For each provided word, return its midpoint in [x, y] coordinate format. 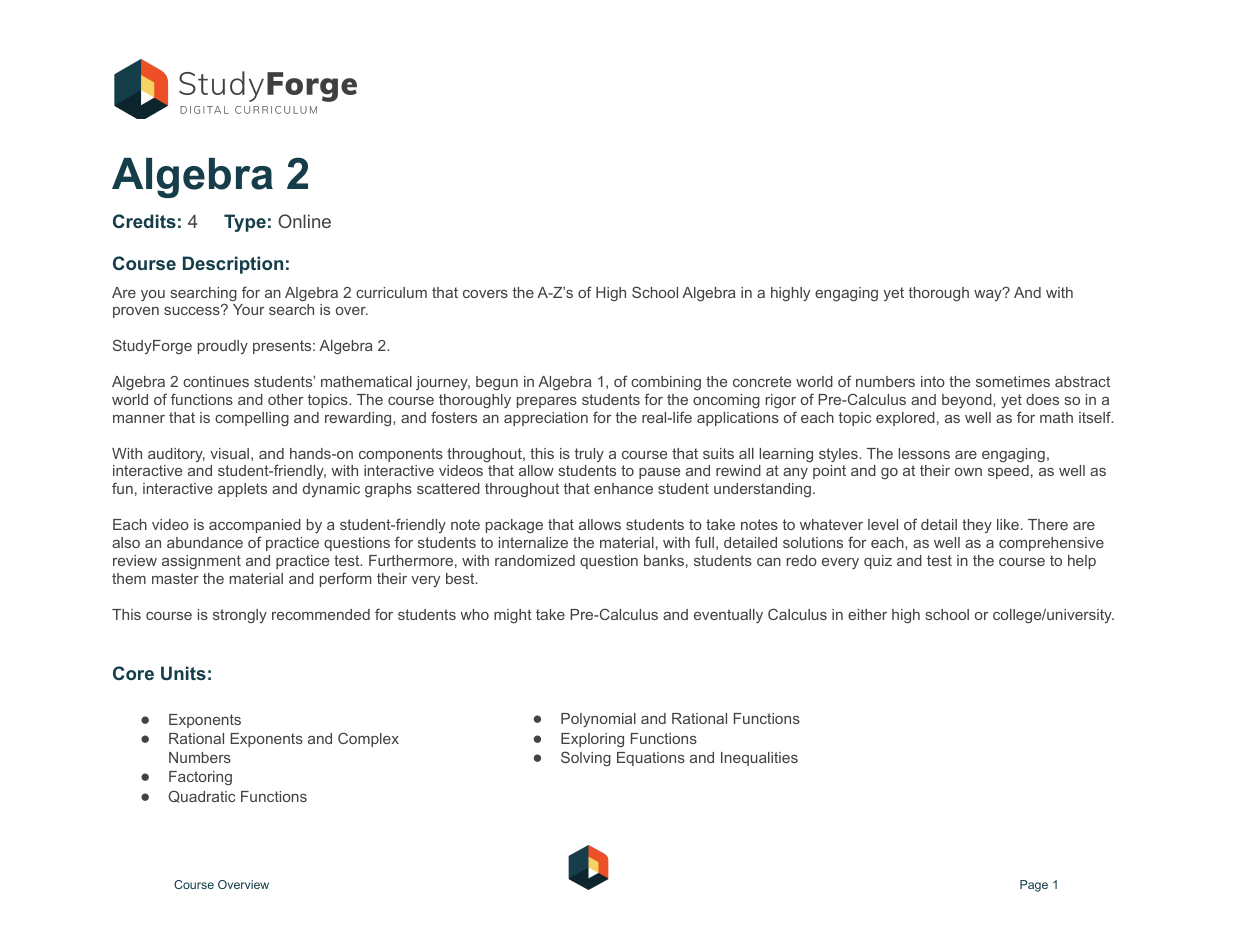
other [285, 399]
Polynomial [598, 720]
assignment [201, 562]
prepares [547, 402]
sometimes [1013, 381]
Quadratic [201, 796]
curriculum [391, 292]
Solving [586, 758]
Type [245, 223]
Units [183, 673]
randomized [535, 560]
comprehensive [1051, 544]
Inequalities [759, 759]
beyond [968, 401]
